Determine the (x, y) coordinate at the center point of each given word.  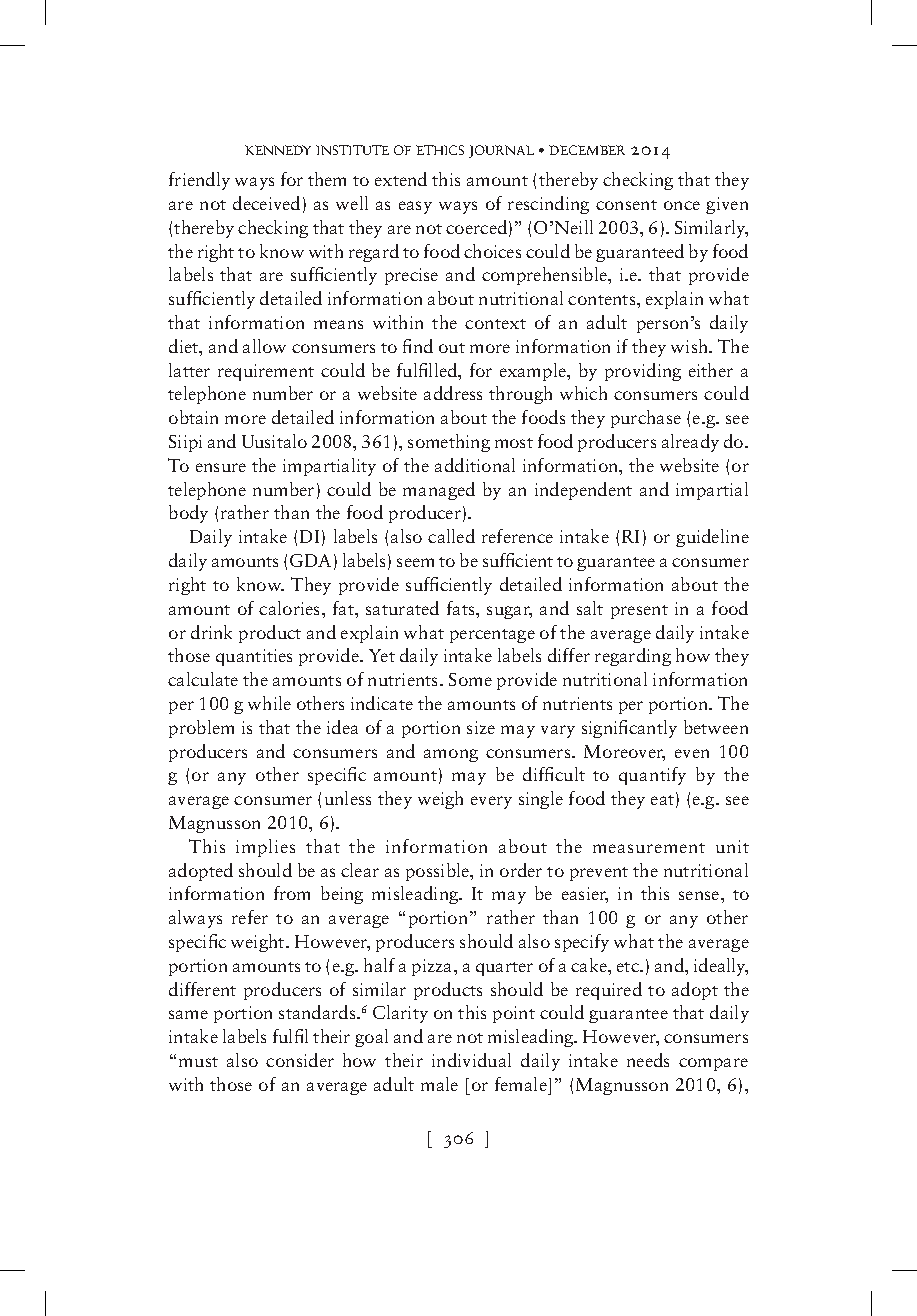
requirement (266, 372)
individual (471, 1060)
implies (265, 848)
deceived (266, 203)
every (491, 802)
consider (300, 1060)
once (682, 205)
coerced (476, 227)
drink (211, 632)
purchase (646, 419)
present (639, 612)
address (453, 393)
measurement (649, 848)
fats (462, 608)
